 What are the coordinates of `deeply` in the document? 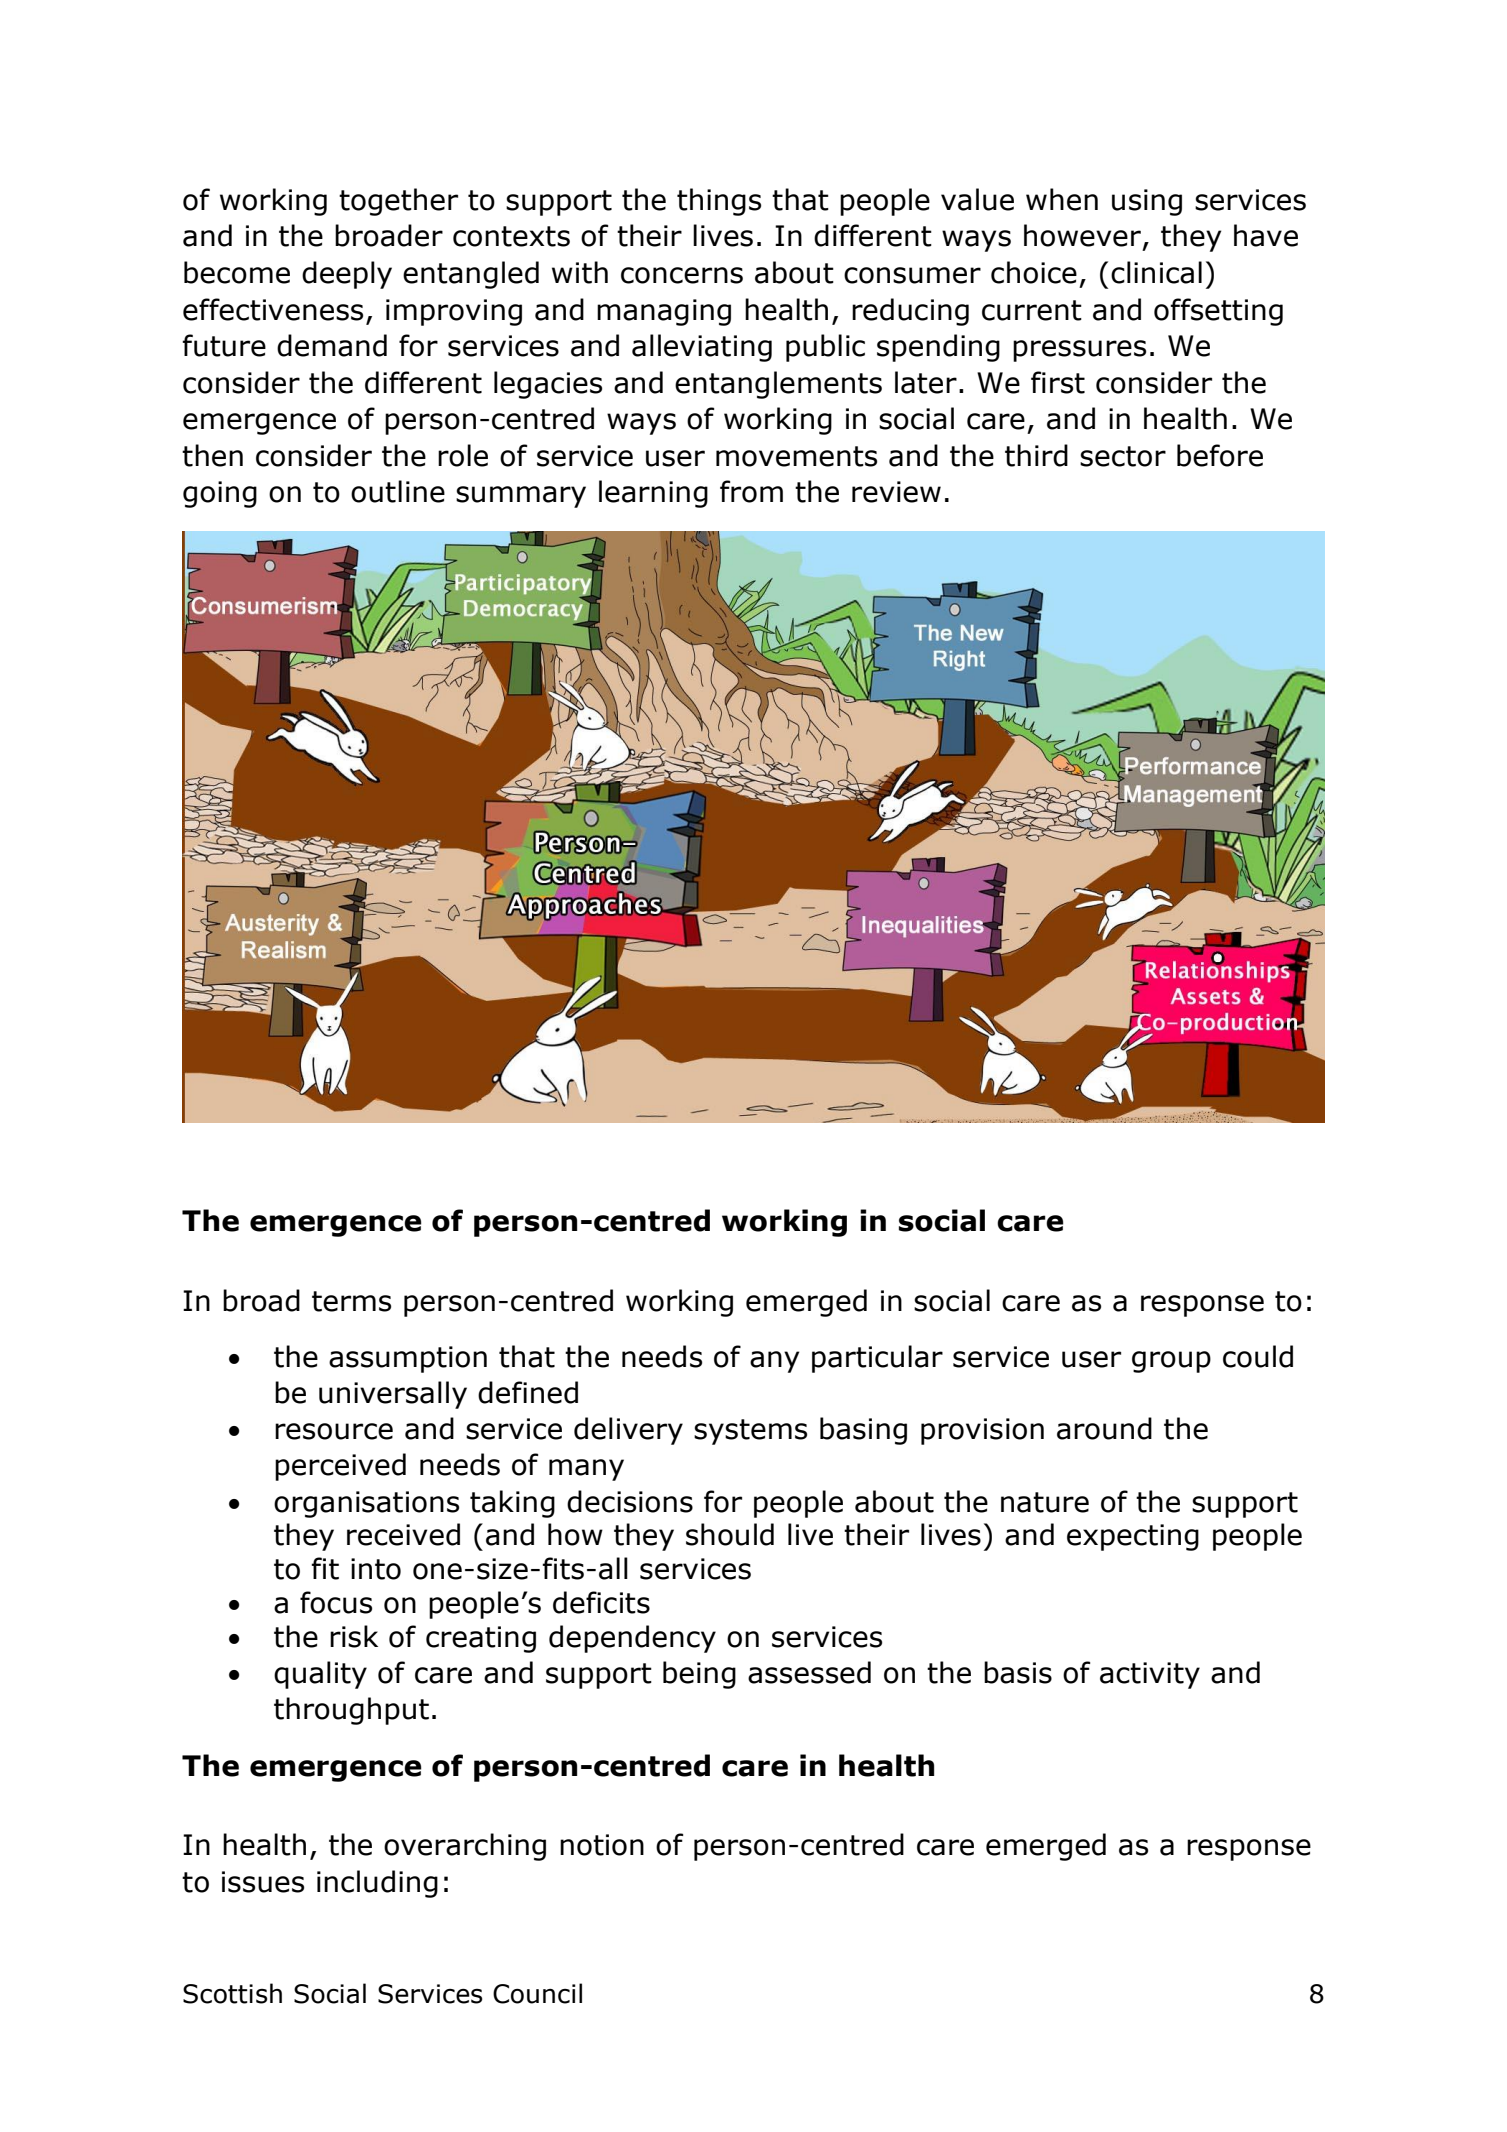 It's located at (347, 275).
